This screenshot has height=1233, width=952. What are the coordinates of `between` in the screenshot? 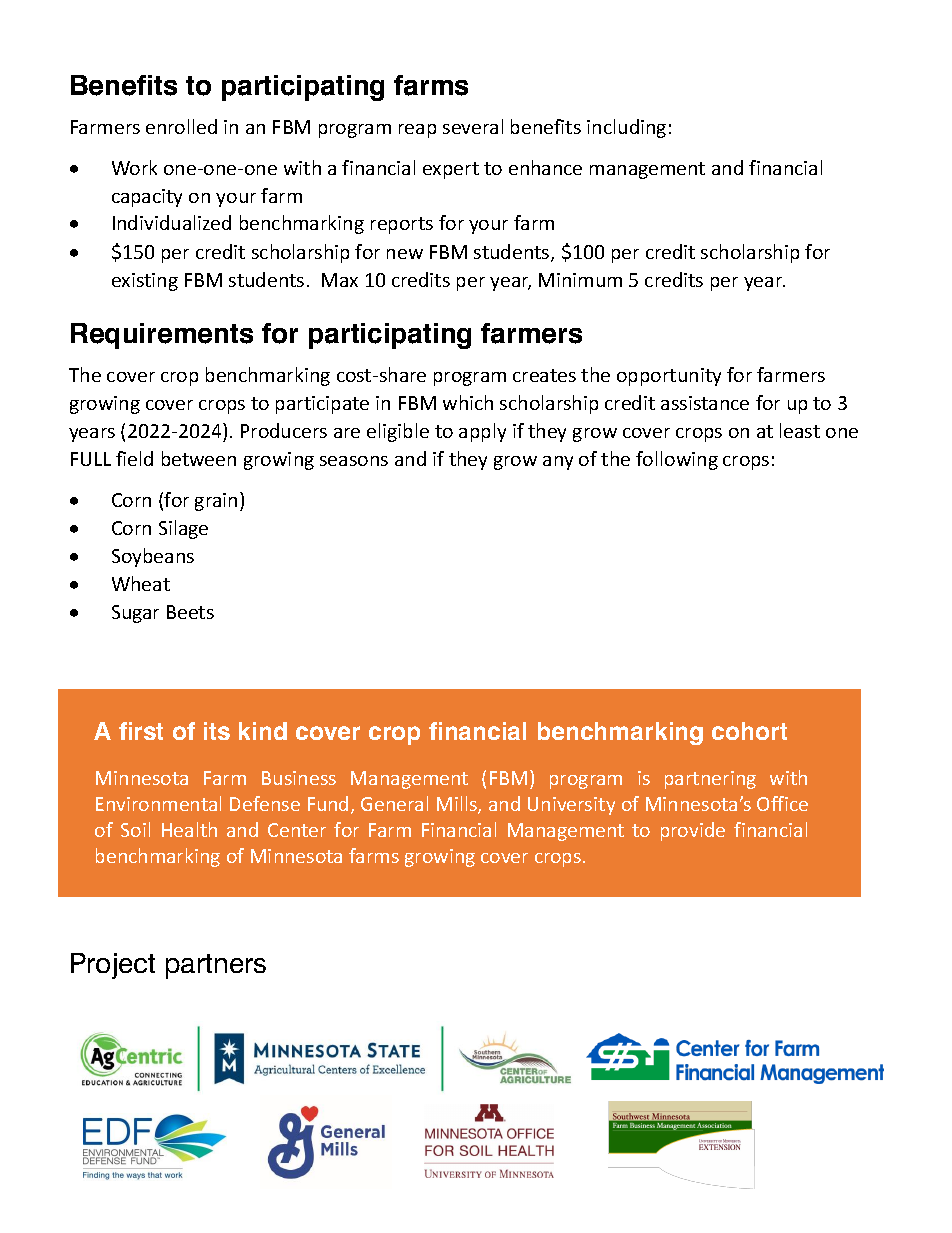 It's located at (199, 458).
